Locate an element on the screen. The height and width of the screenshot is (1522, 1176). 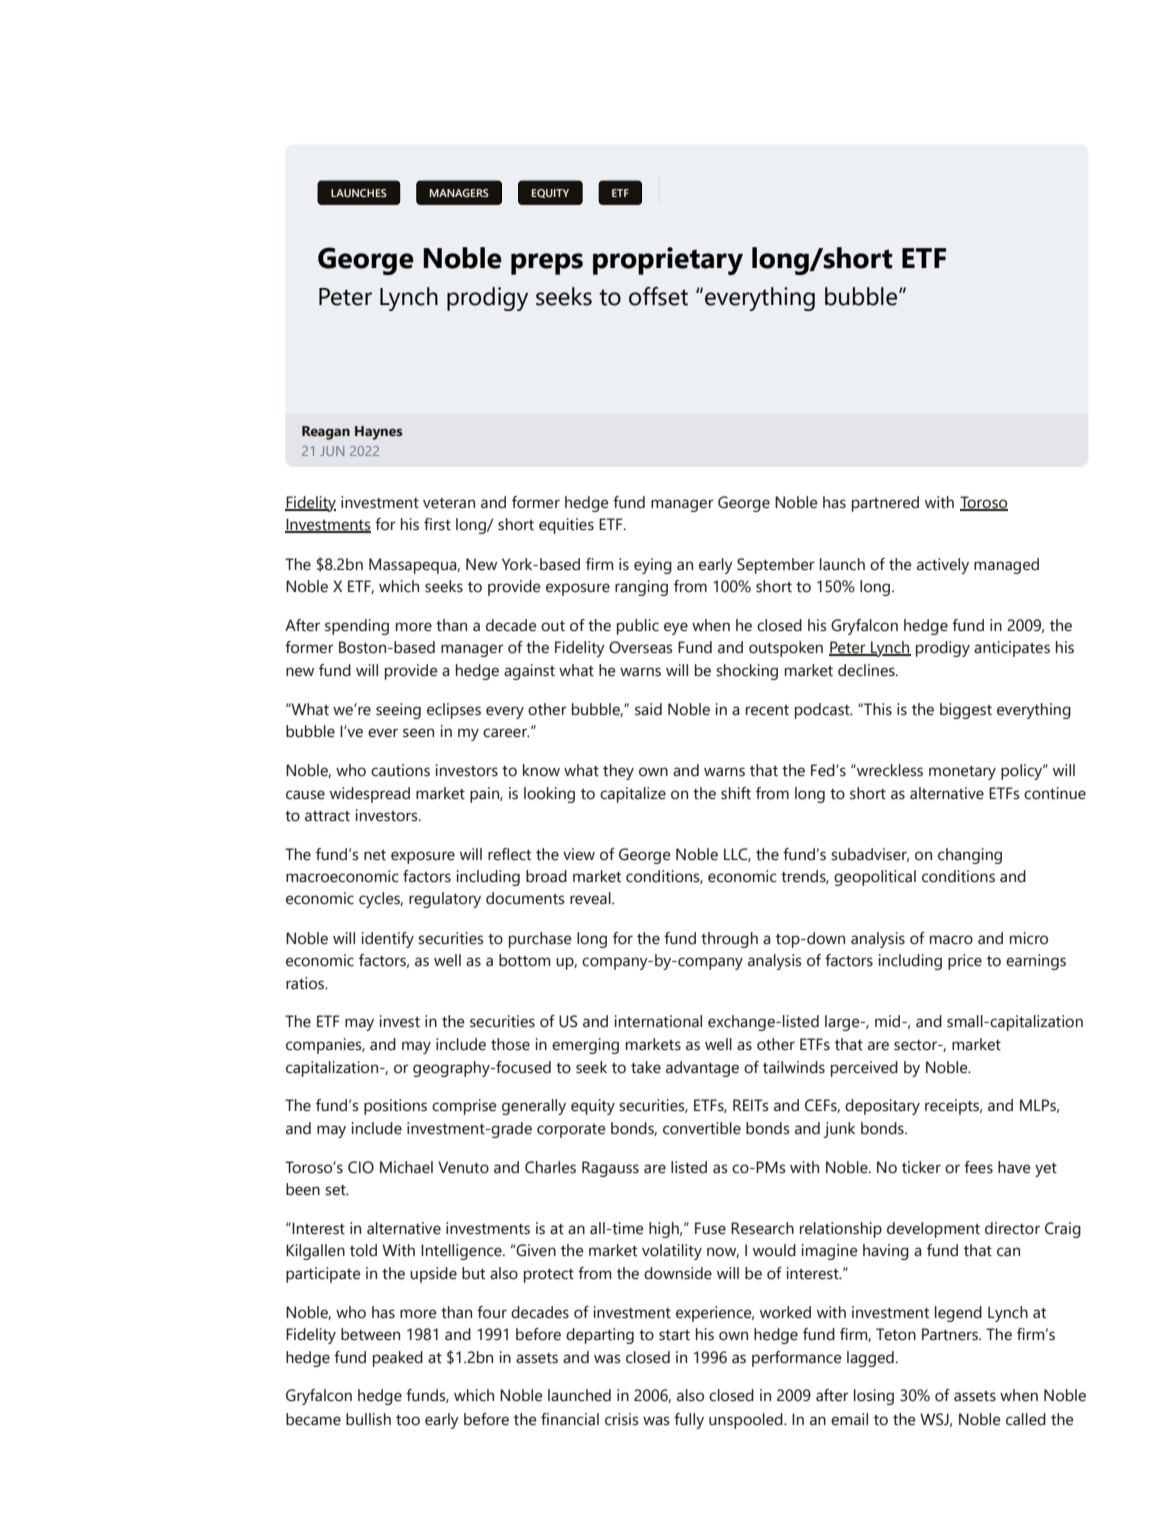
sector is located at coordinates (917, 1045).
